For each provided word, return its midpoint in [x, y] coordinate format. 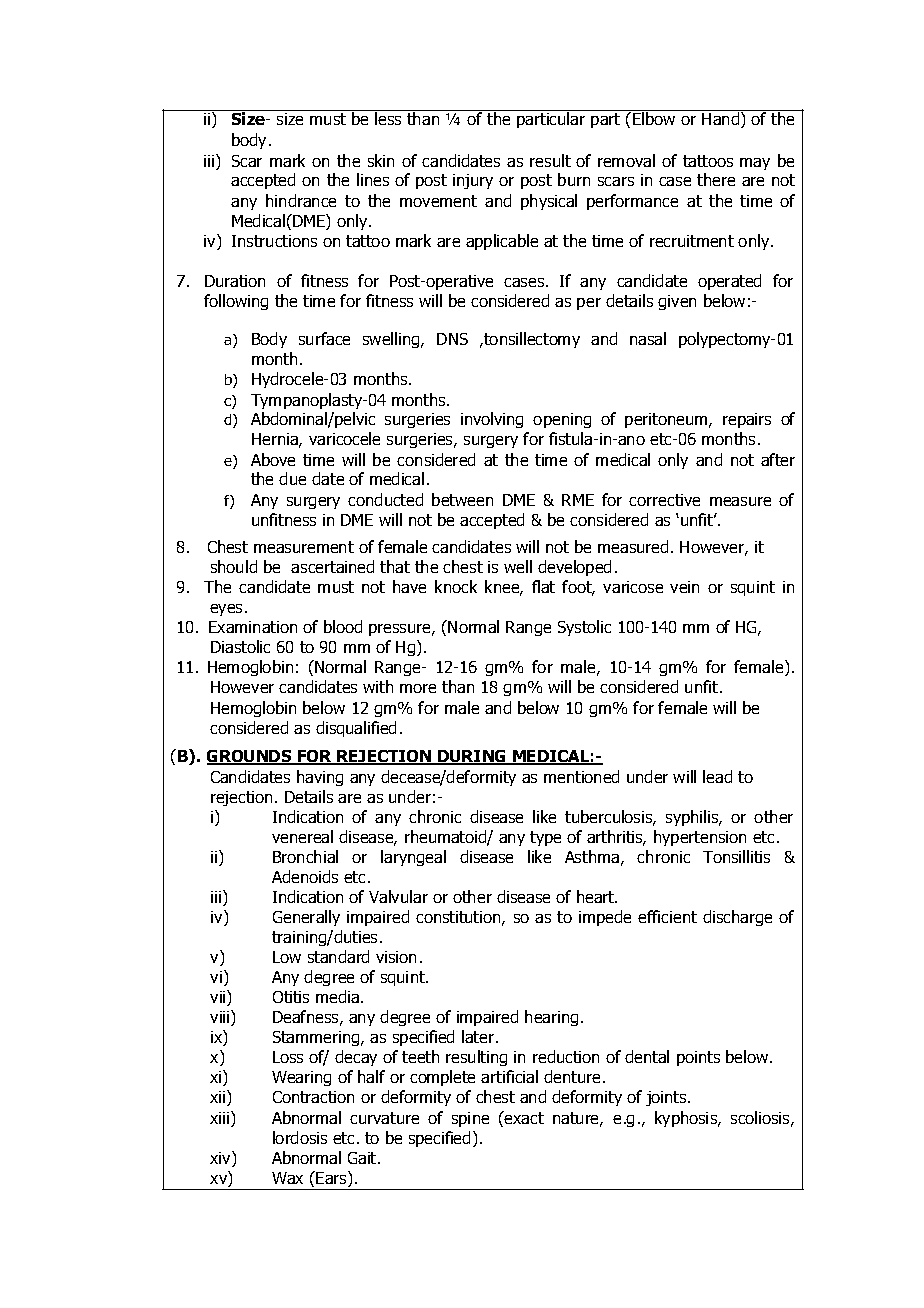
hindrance [301, 200]
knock [456, 586]
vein [684, 587]
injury [473, 181]
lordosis [300, 1137]
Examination [253, 627]
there [716, 179]
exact [523, 1117]
